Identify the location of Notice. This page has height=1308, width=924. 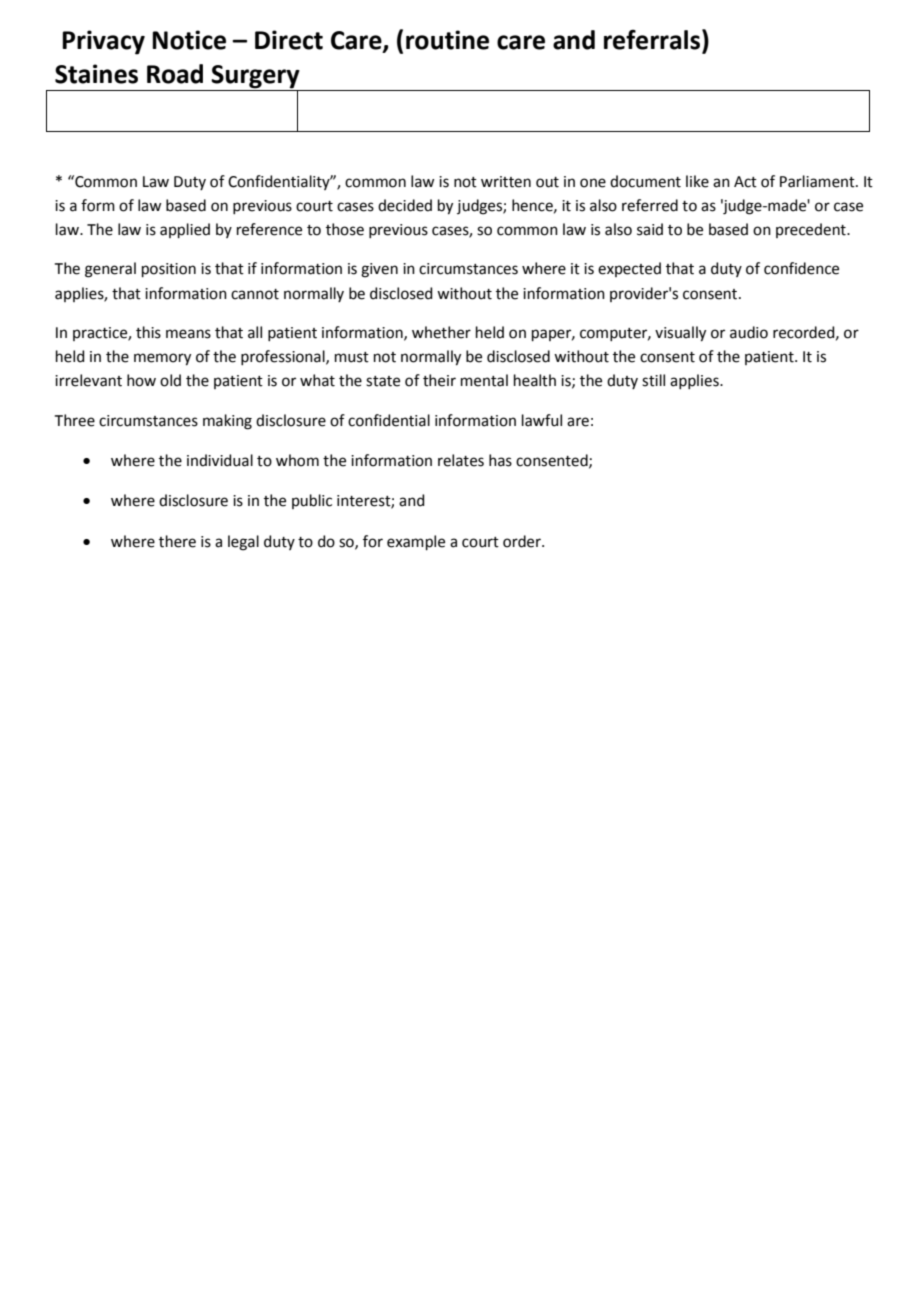
(189, 40).
